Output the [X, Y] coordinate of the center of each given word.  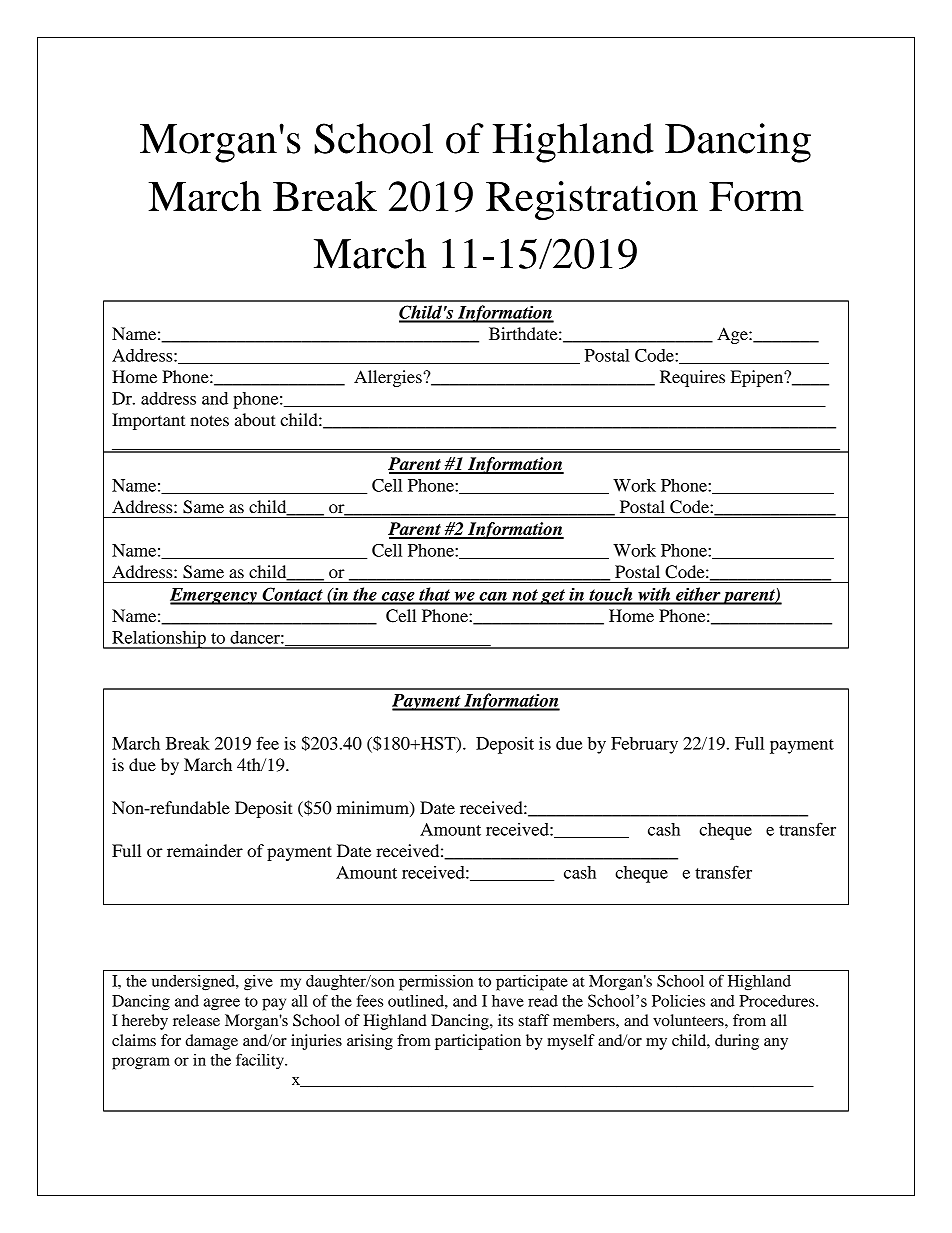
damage [211, 1042]
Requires [692, 378]
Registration [592, 201]
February [644, 745]
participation [478, 1042]
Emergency [214, 596]
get [553, 597]
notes [209, 420]
